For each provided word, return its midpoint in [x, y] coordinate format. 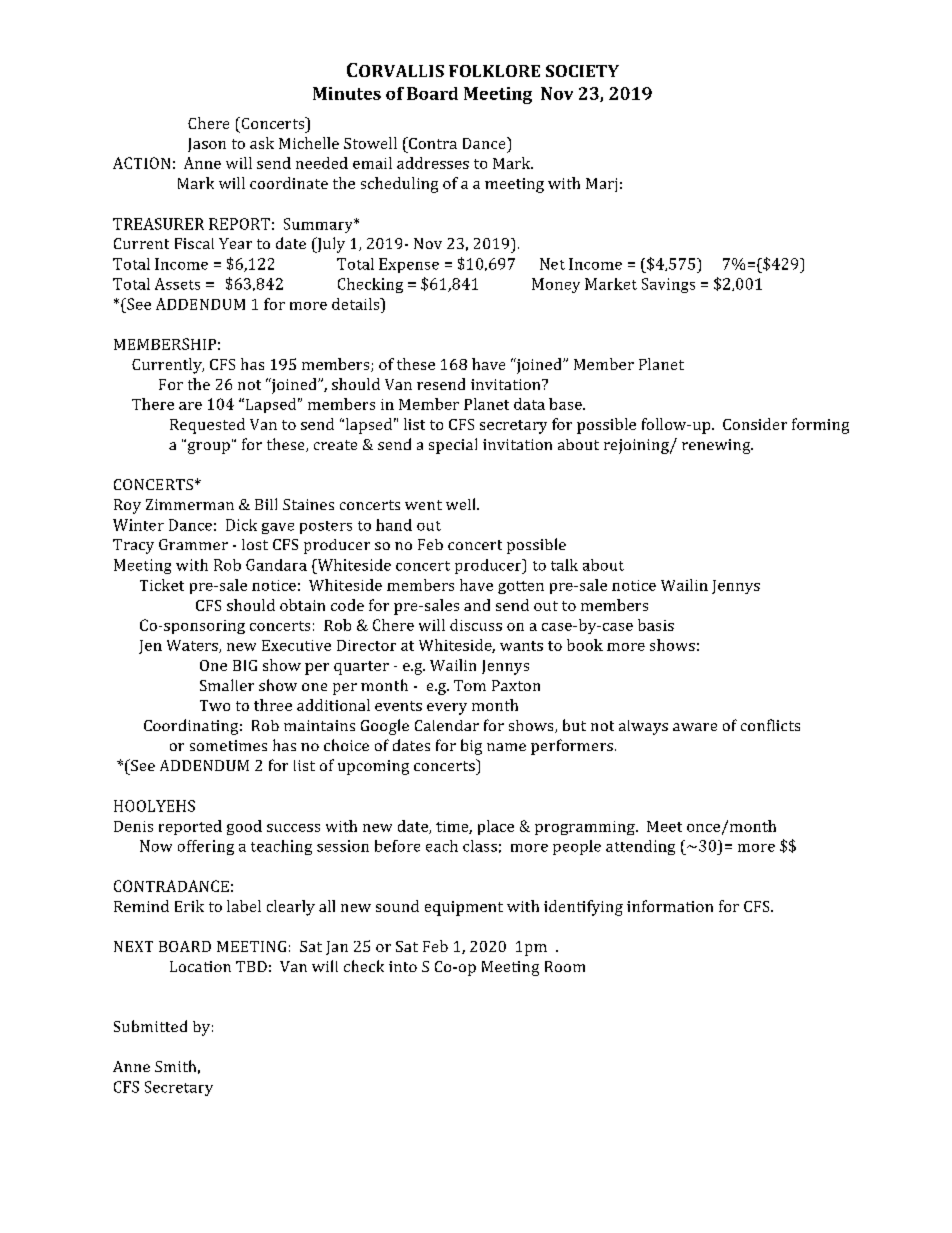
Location [200, 966]
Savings [668, 285]
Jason [207, 145]
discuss [476, 625]
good [244, 827]
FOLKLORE [494, 71]
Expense [409, 265]
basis [656, 625]
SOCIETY [582, 71]
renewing [717, 446]
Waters [193, 646]
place [496, 827]
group [207, 447]
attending [640, 847]
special [453, 446]
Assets [177, 284]
